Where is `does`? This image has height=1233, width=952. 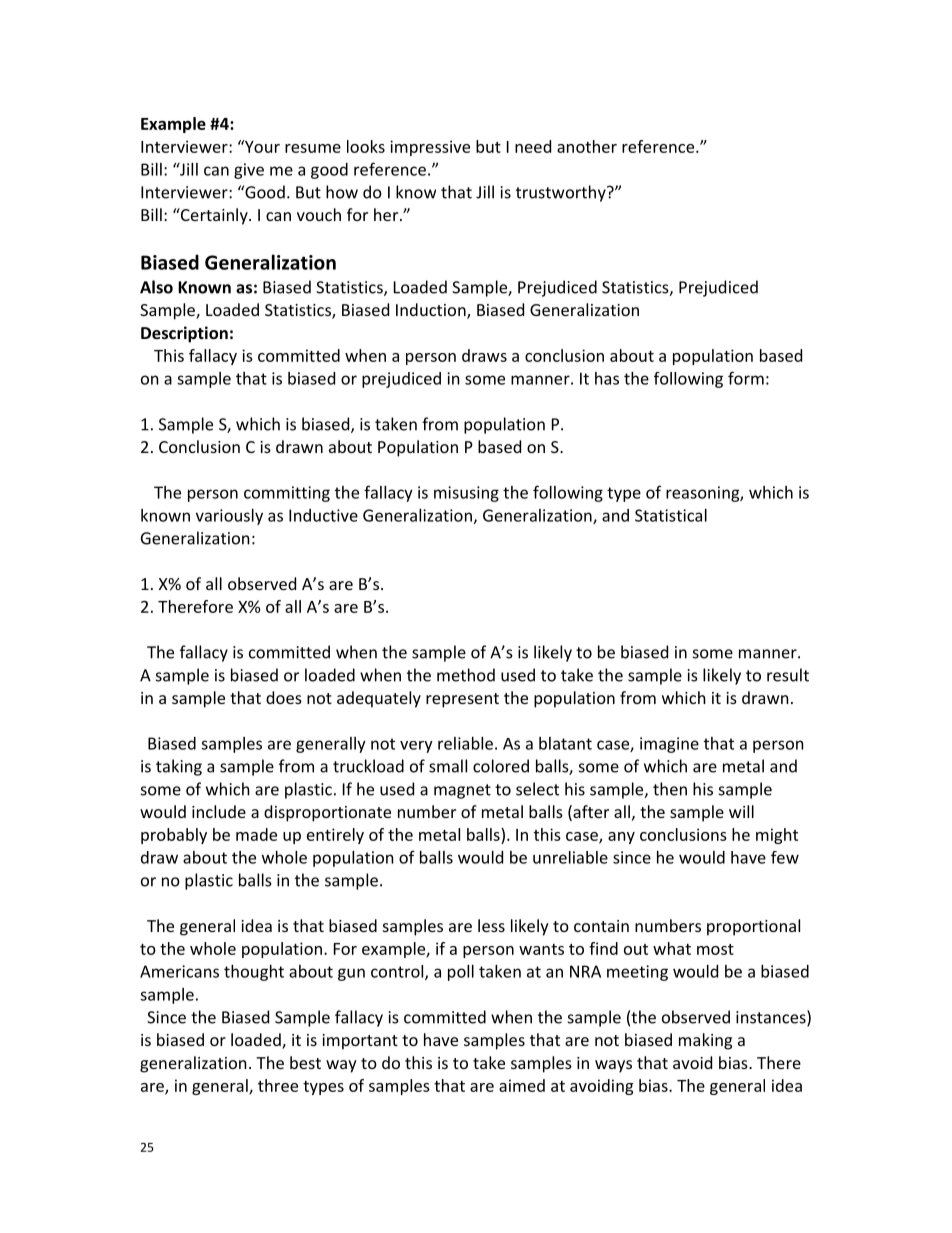 does is located at coordinates (284, 697).
